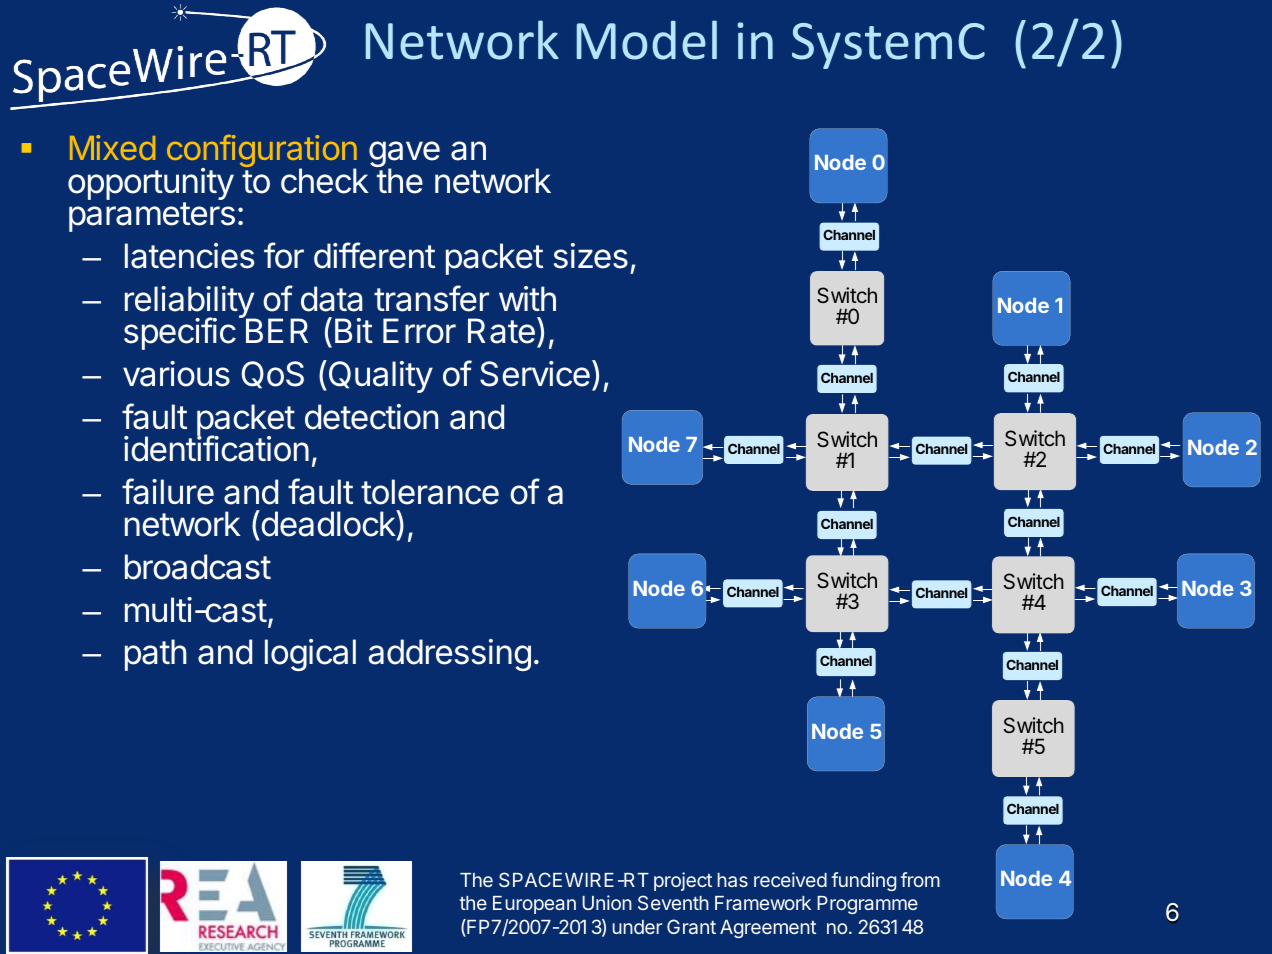  Describe the element at coordinates (647, 40) in the screenshot. I see `Model` at that location.
